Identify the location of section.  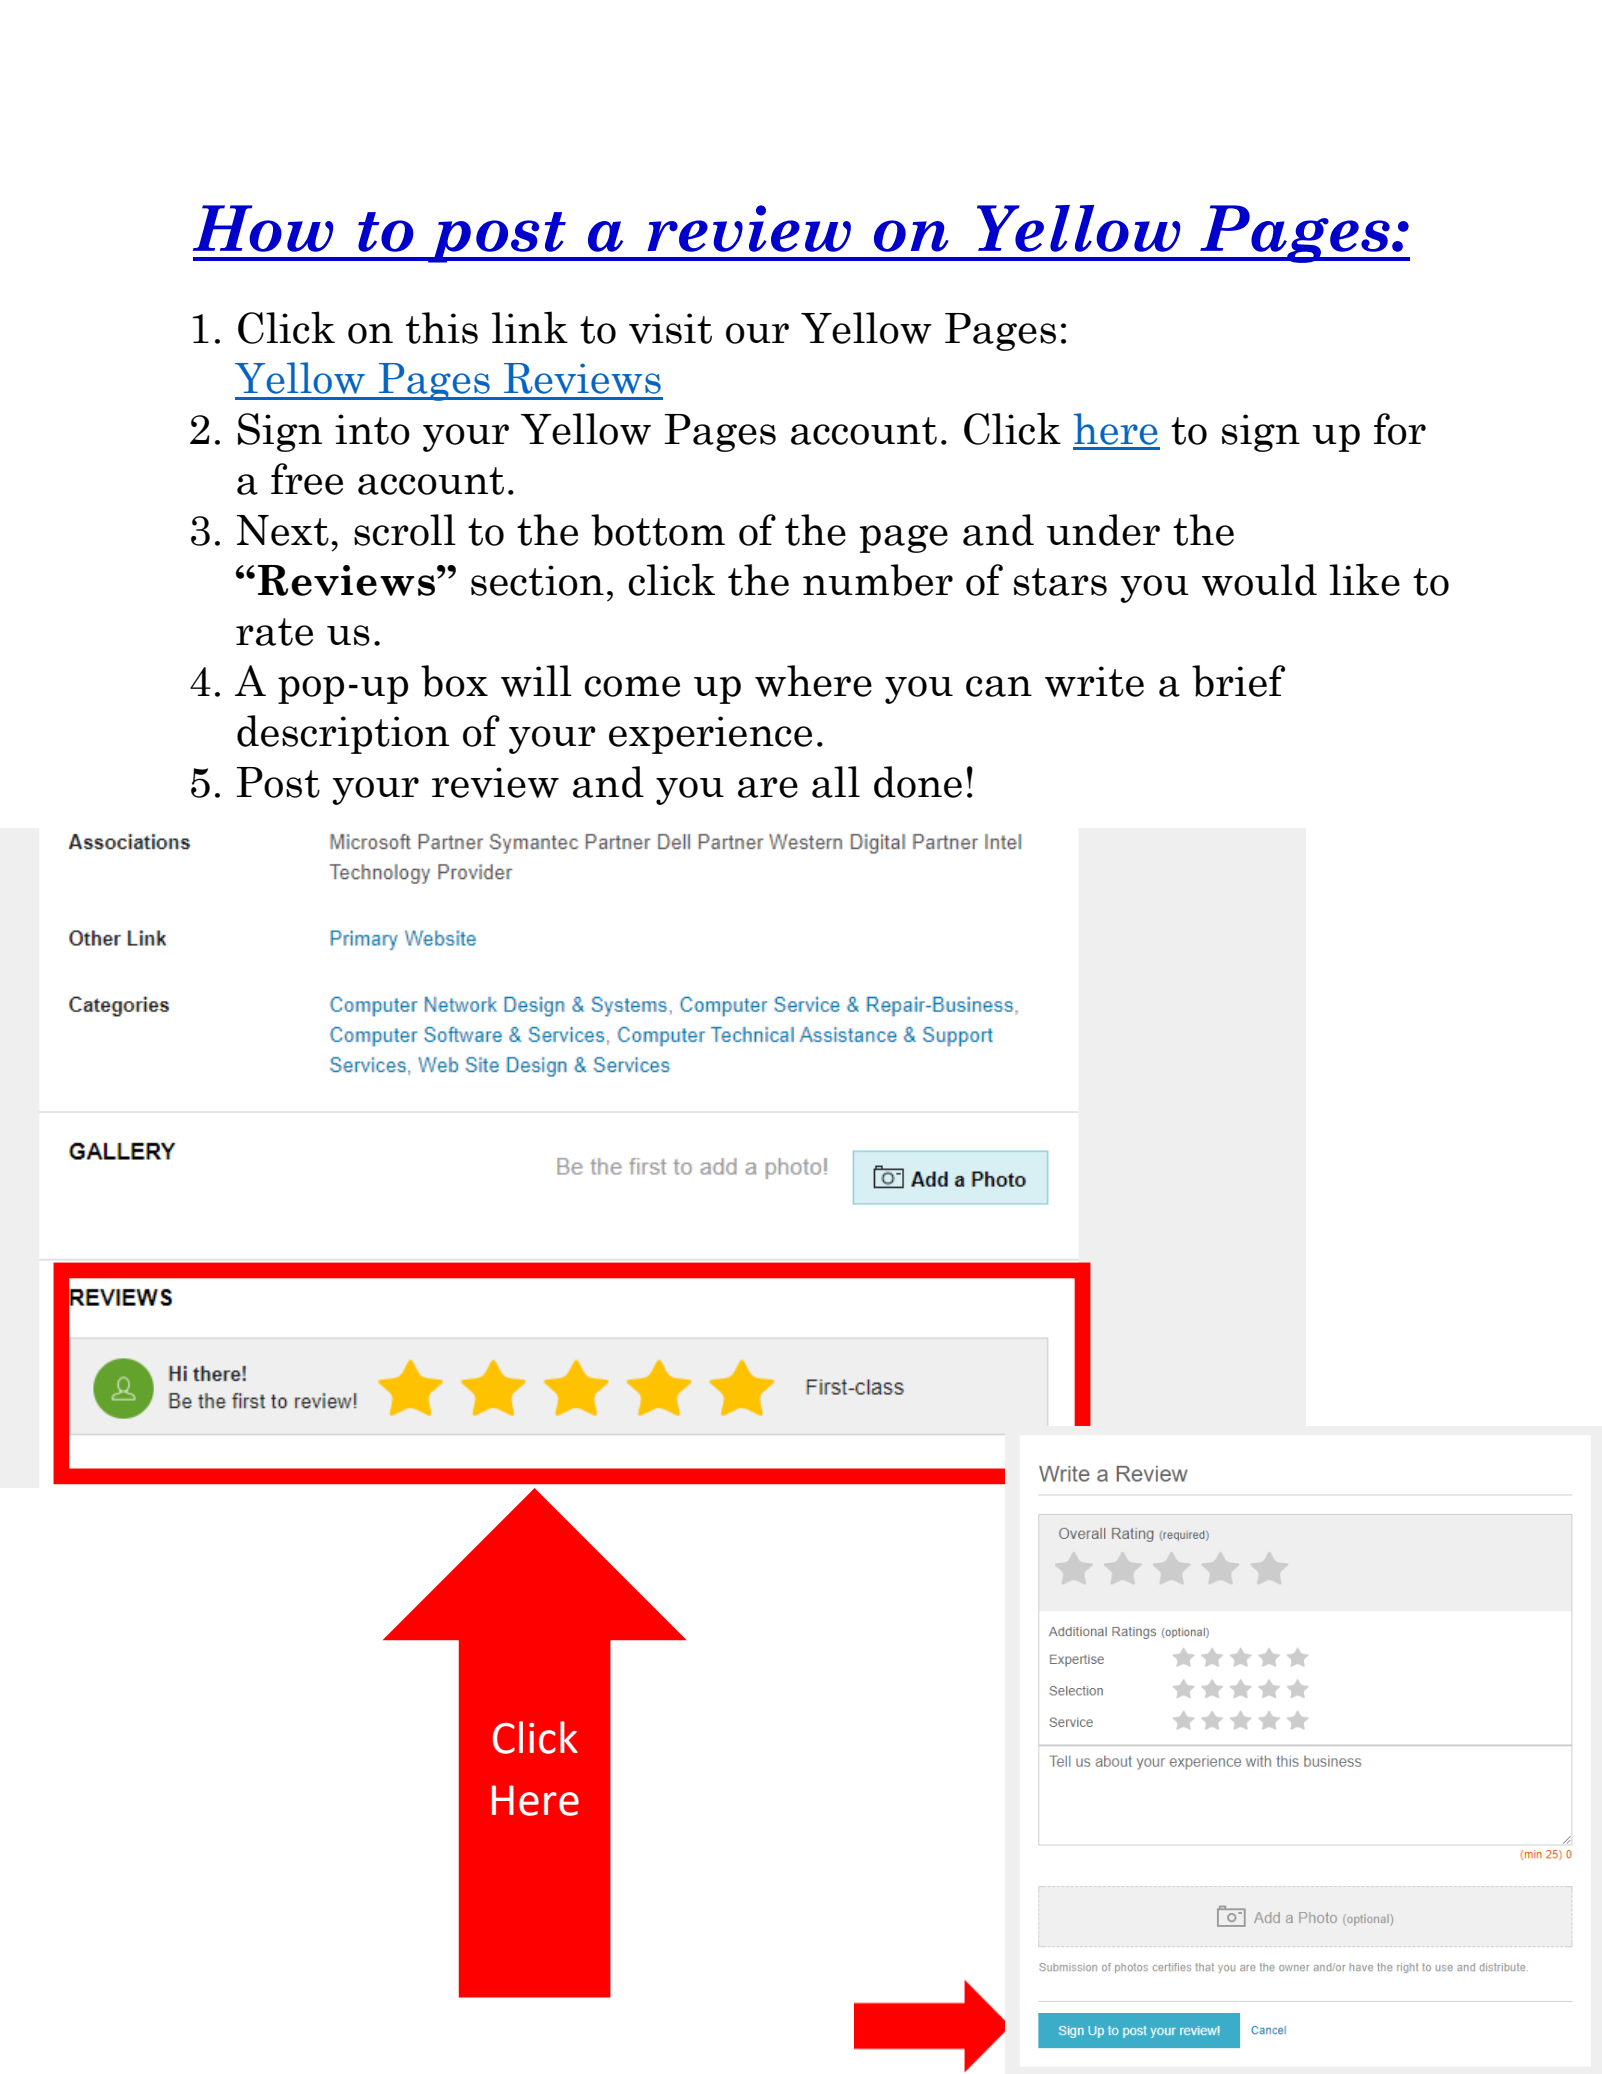
(537, 580).
